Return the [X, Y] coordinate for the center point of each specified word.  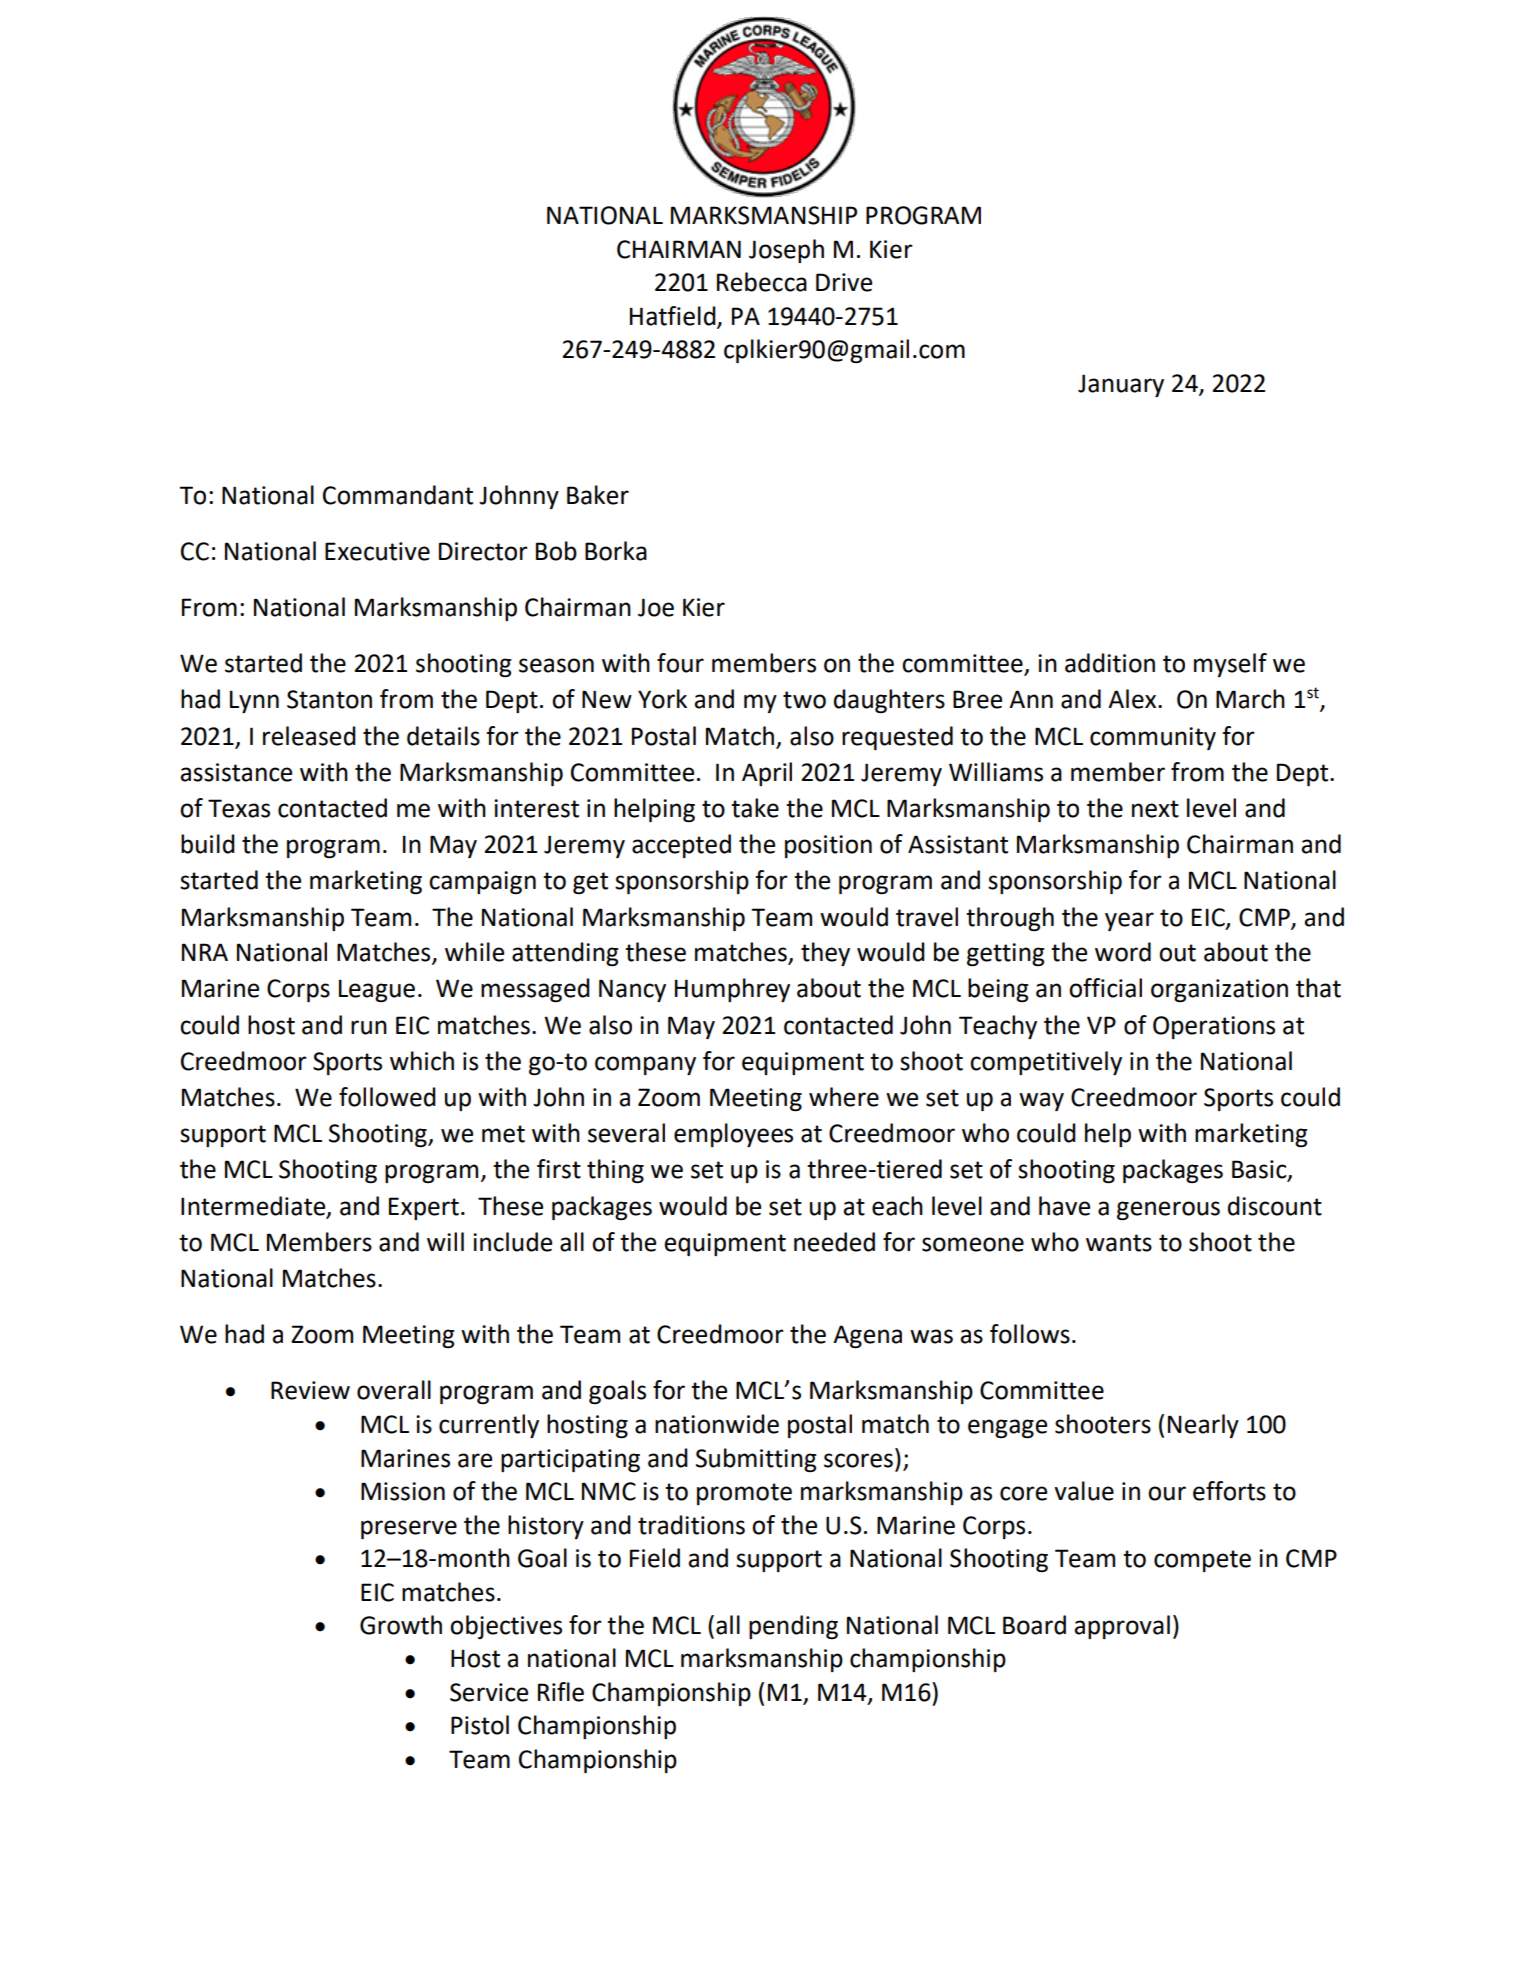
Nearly [1203, 1426]
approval [1122, 1627]
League [377, 990]
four [680, 663]
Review [310, 1390]
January [1121, 385]
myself [1230, 665]
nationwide [717, 1424]
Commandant [398, 495]
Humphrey [732, 990]
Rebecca [762, 282]
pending [793, 1627]
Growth [401, 1625]
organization [1219, 990]
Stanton [329, 699]
